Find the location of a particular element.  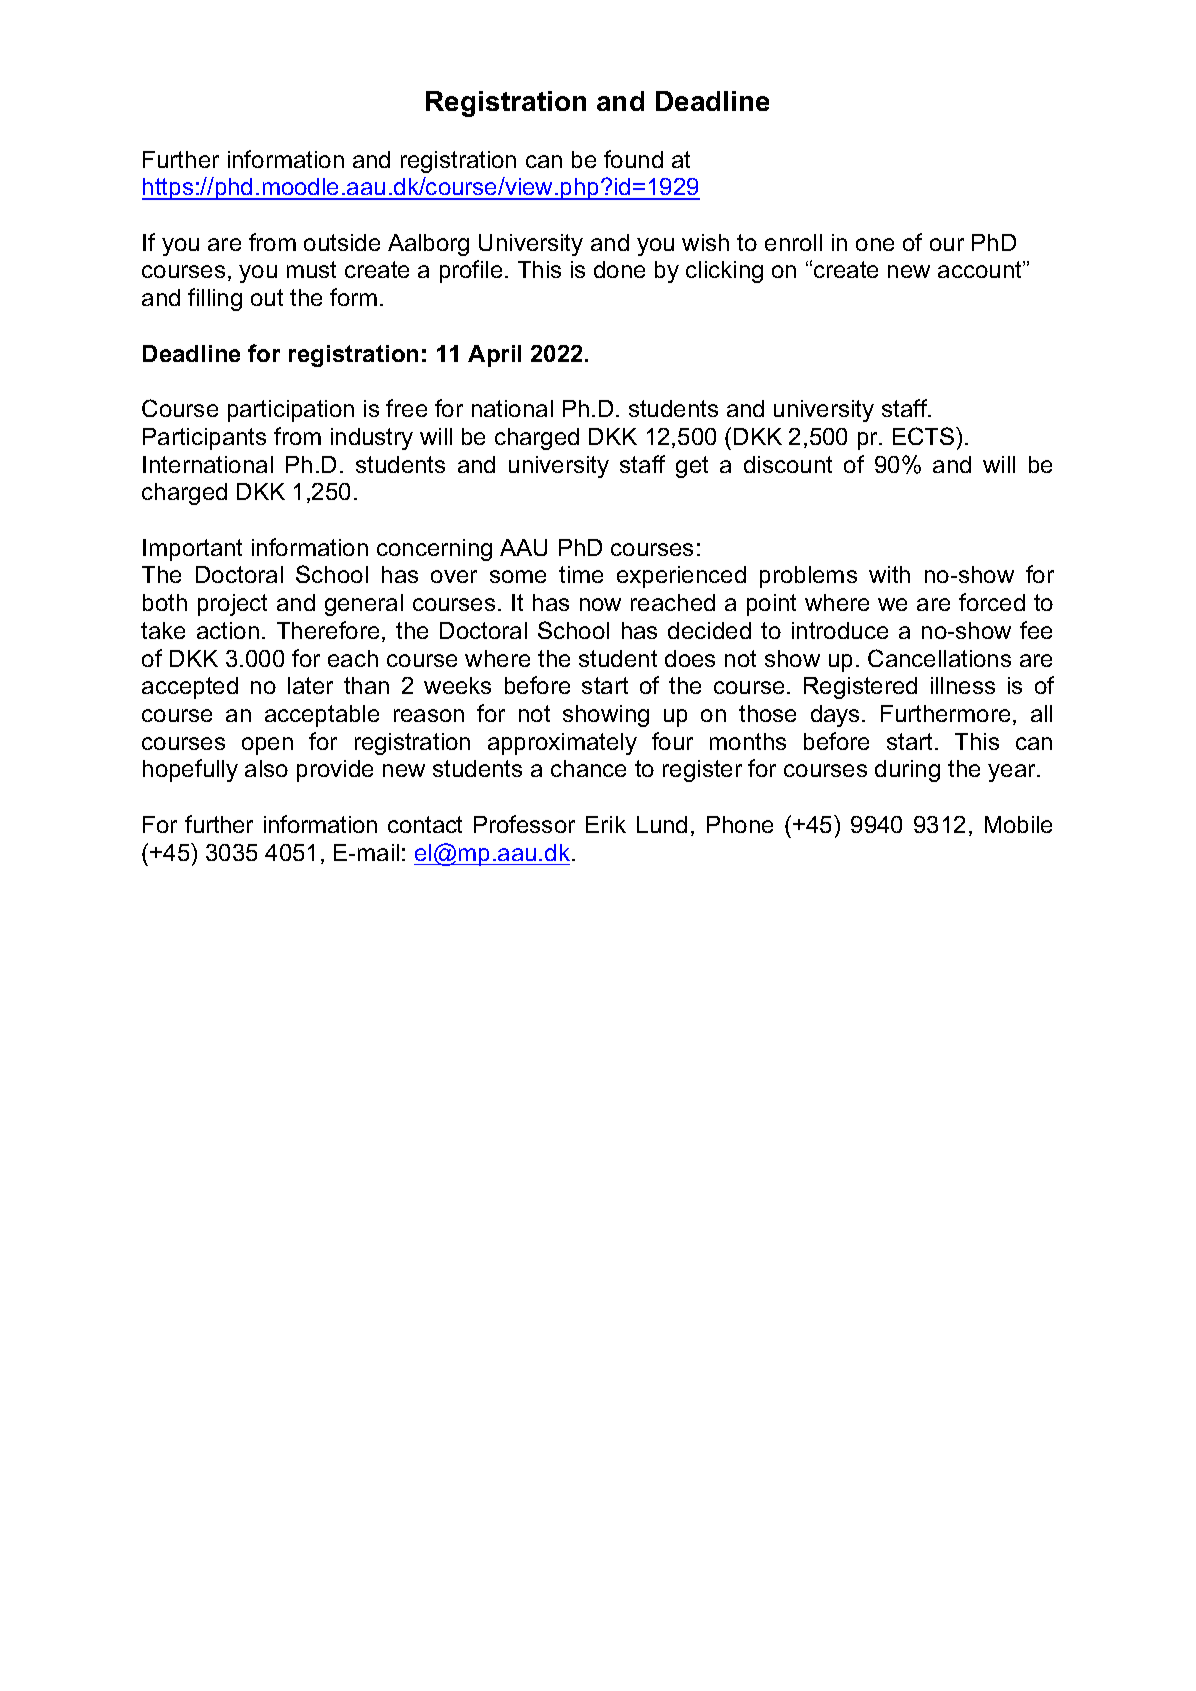

with is located at coordinates (889, 574).
